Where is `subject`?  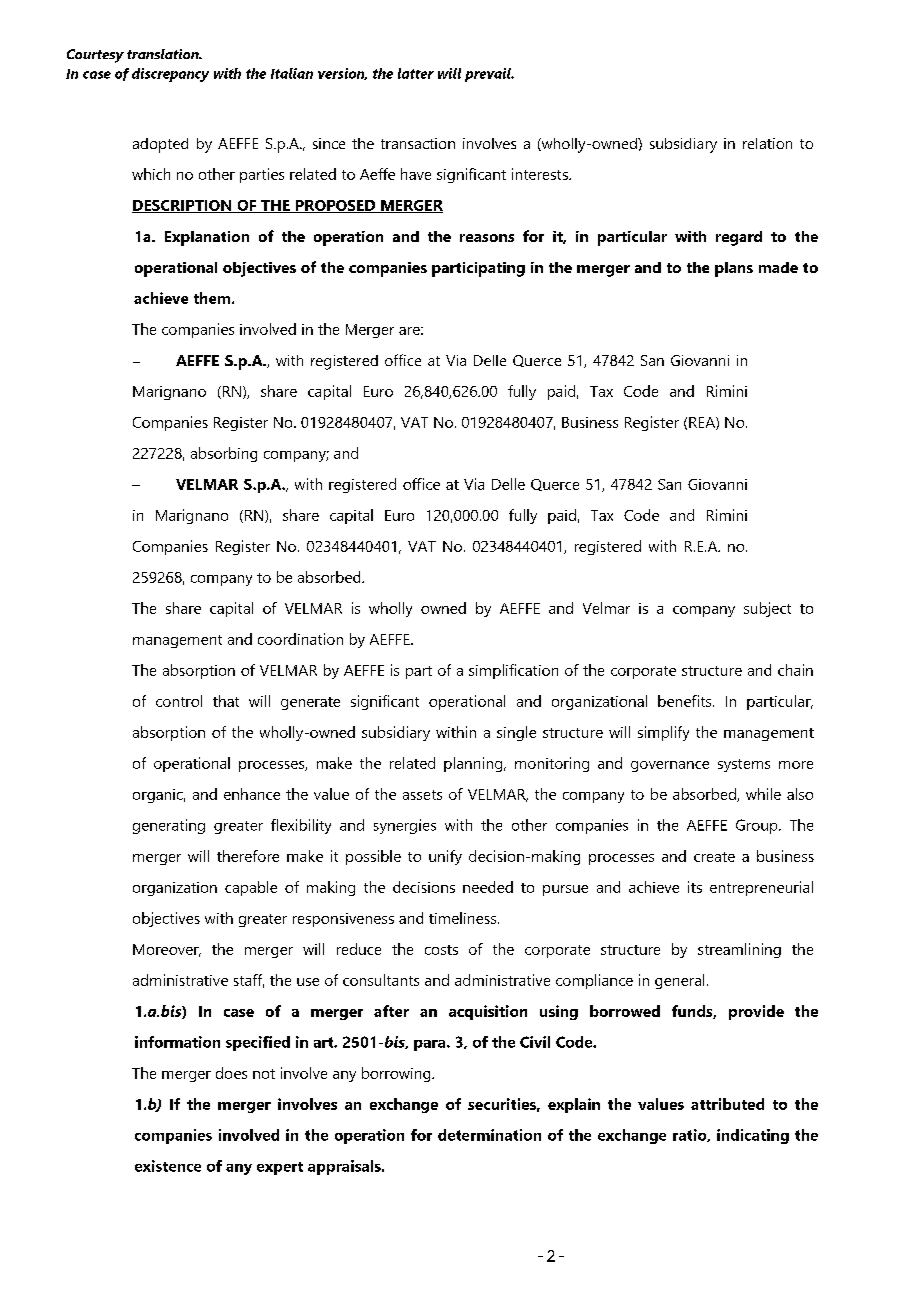 subject is located at coordinates (767, 609).
